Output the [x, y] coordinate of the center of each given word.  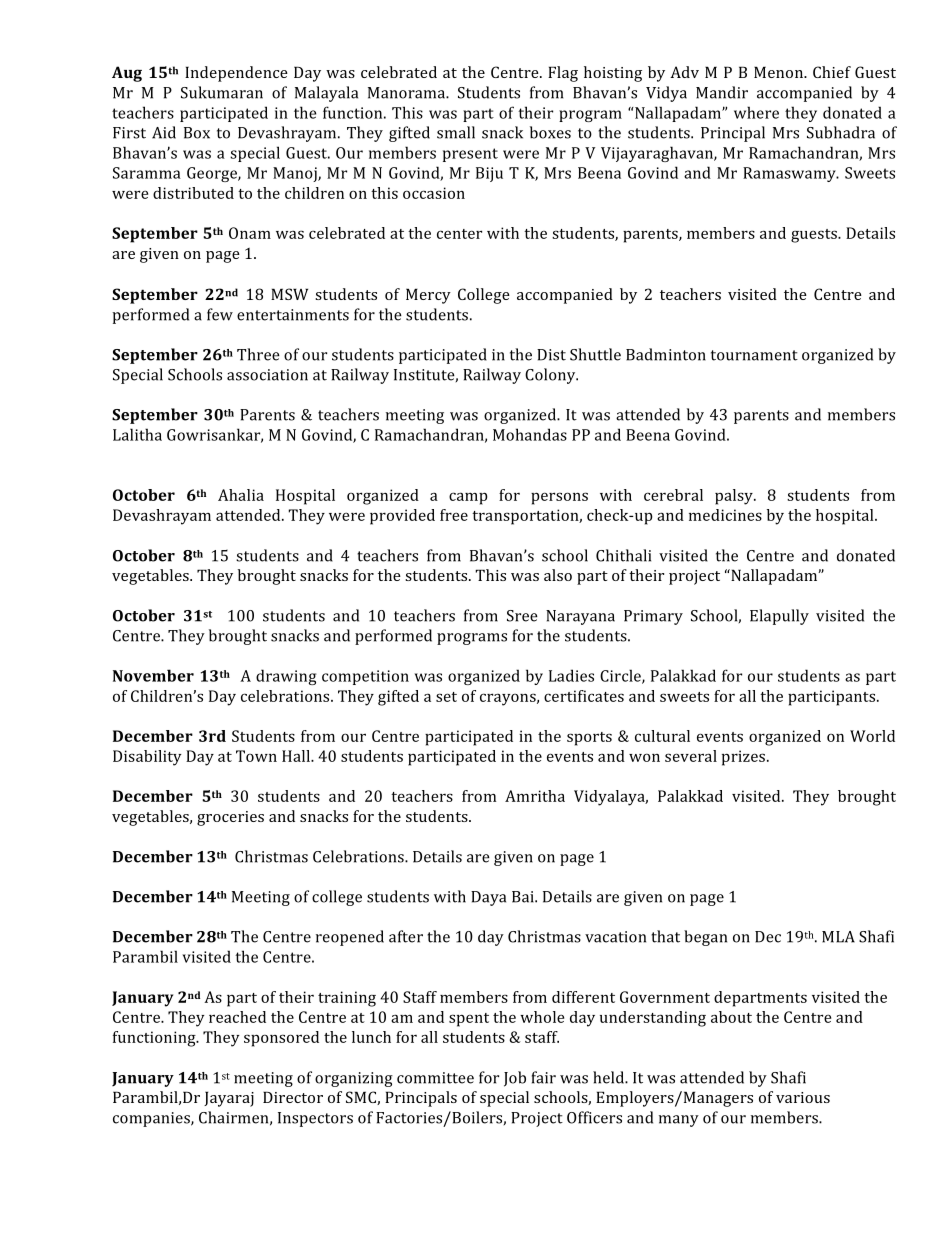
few [220, 314]
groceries [230, 818]
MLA [838, 937]
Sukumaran [222, 92]
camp [468, 498]
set [446, 697]
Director [293, 1097]
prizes [743, 758]
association [267, 375]
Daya [488, 898]
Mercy [428, 296]
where [756, 112]
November [153, 675]
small [456, 132]
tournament [754, 355]
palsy [735, 497]
